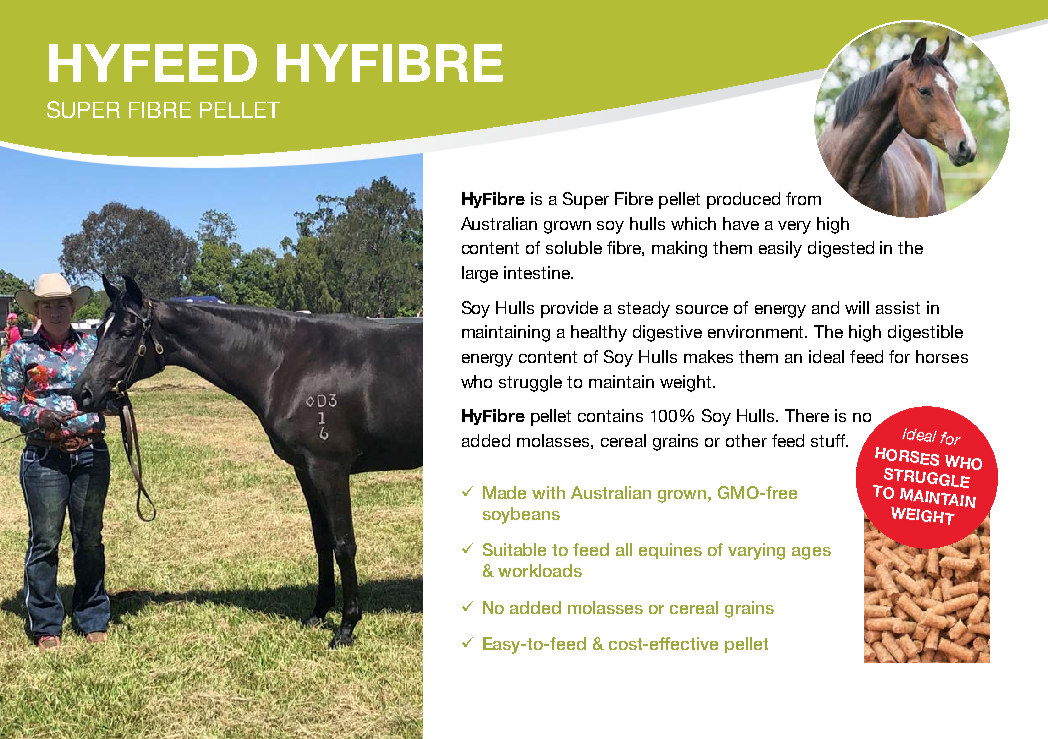 This page has width=1048, height=739. I want to click on soluble, so click(574, 247).
